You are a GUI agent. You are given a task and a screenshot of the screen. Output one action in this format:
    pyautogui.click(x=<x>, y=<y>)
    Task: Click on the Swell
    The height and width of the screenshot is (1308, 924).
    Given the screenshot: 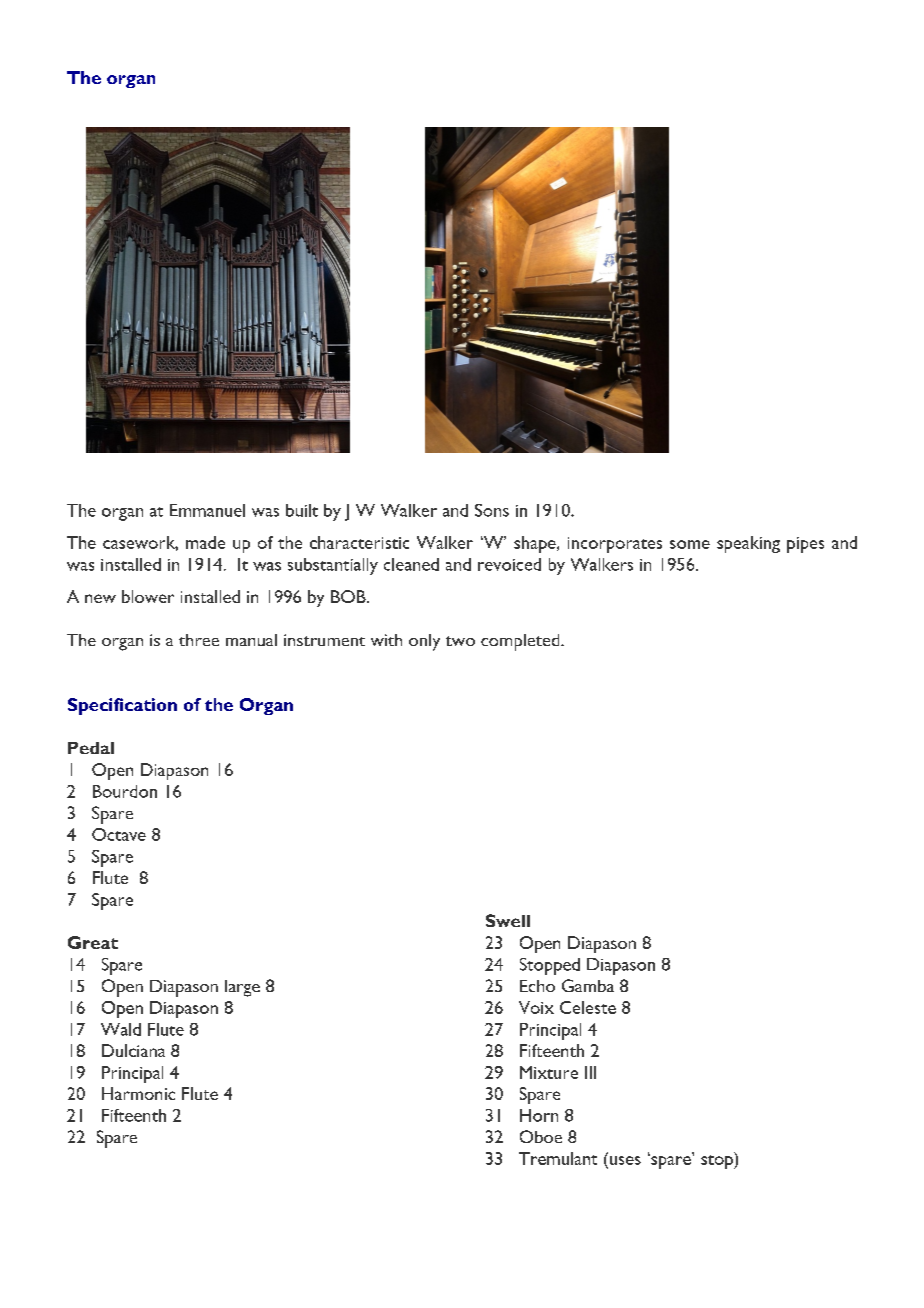 What is the action you would take?
    pyautogui.click(x=508, y=920)
